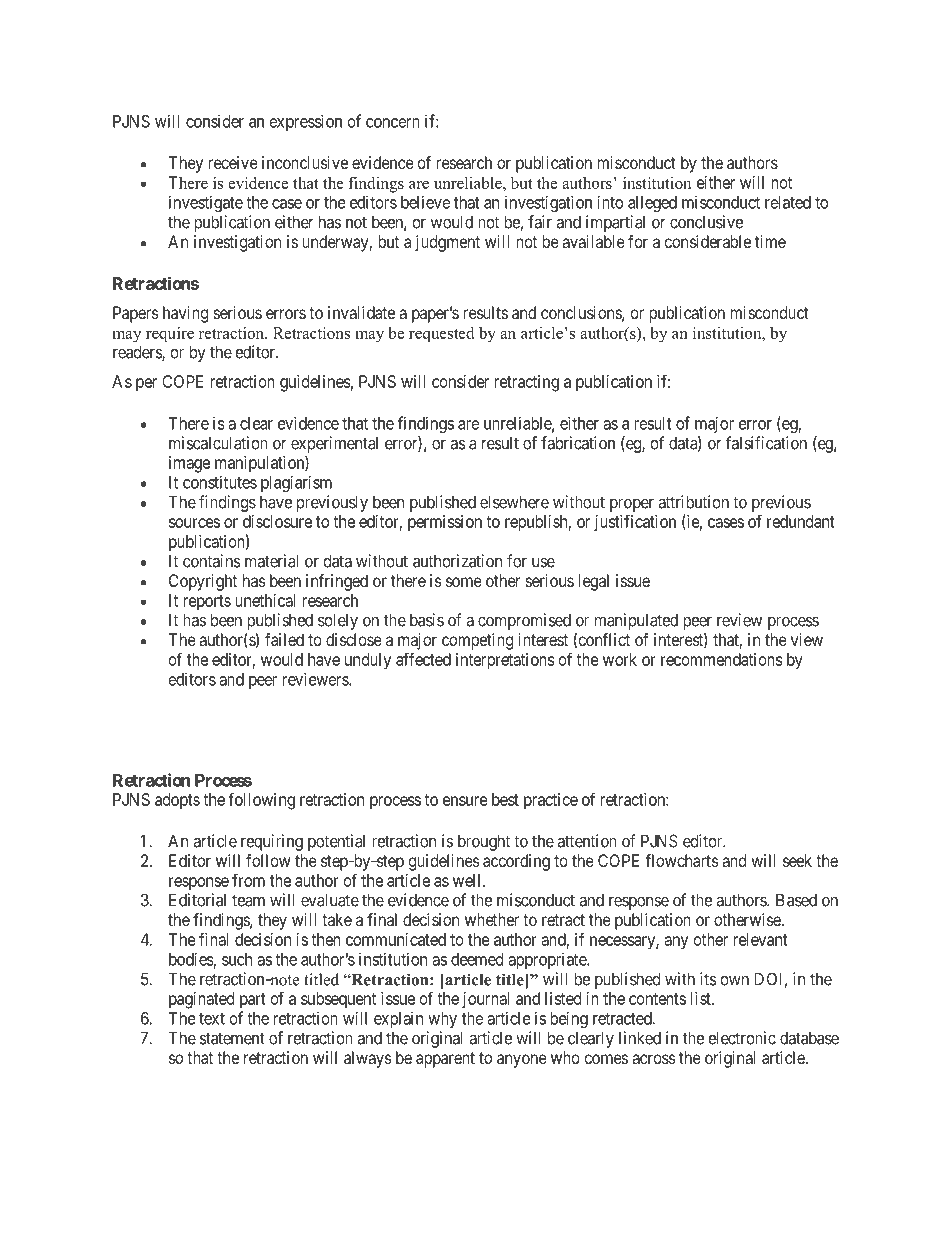 Image resolution: width=952 pixels, height=1233 pixels. Describe the element at coordinates (464, 582) in the document. I see `some` at that location.
